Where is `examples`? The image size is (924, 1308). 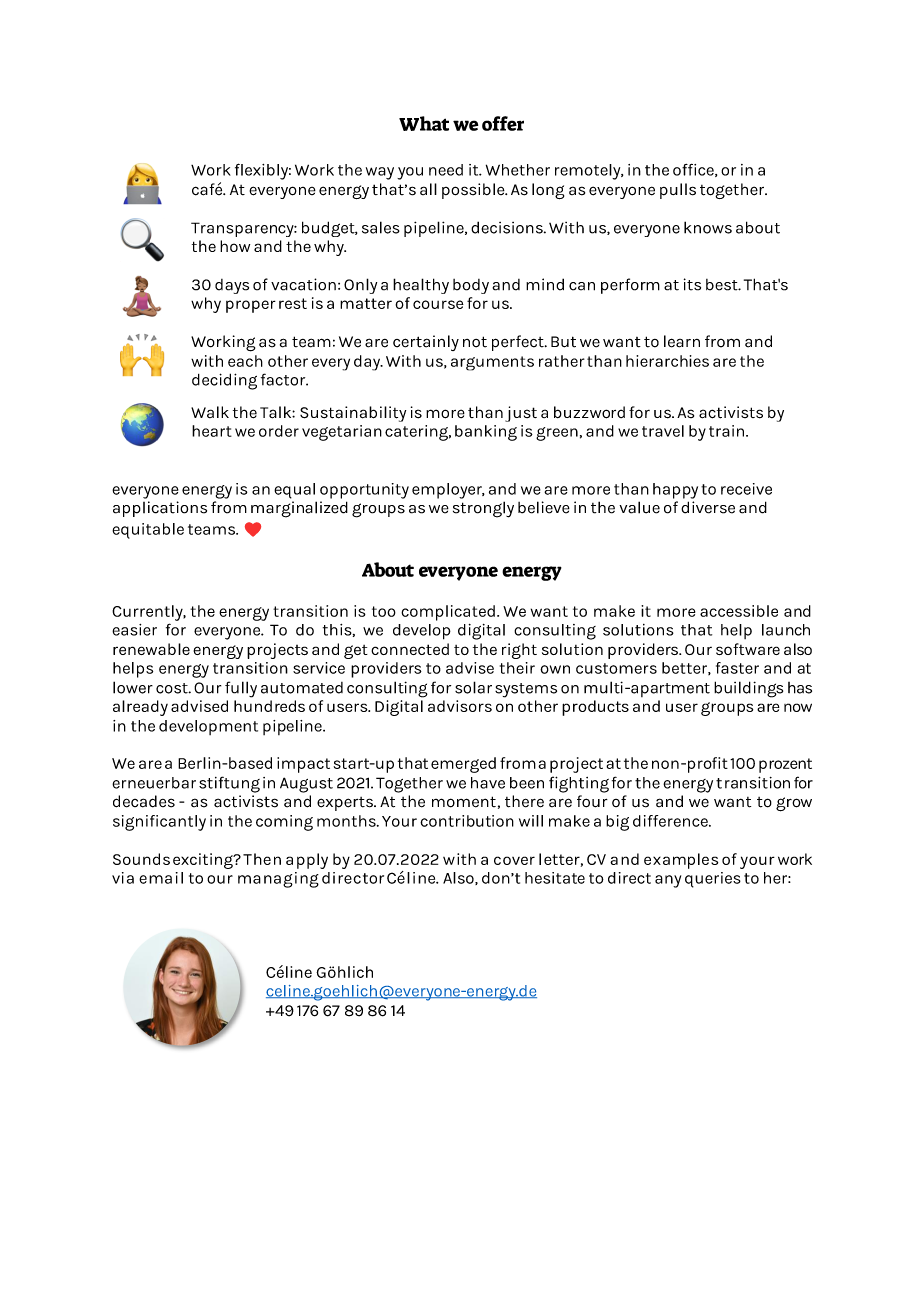 examples is located at coordinates (681, 861).
